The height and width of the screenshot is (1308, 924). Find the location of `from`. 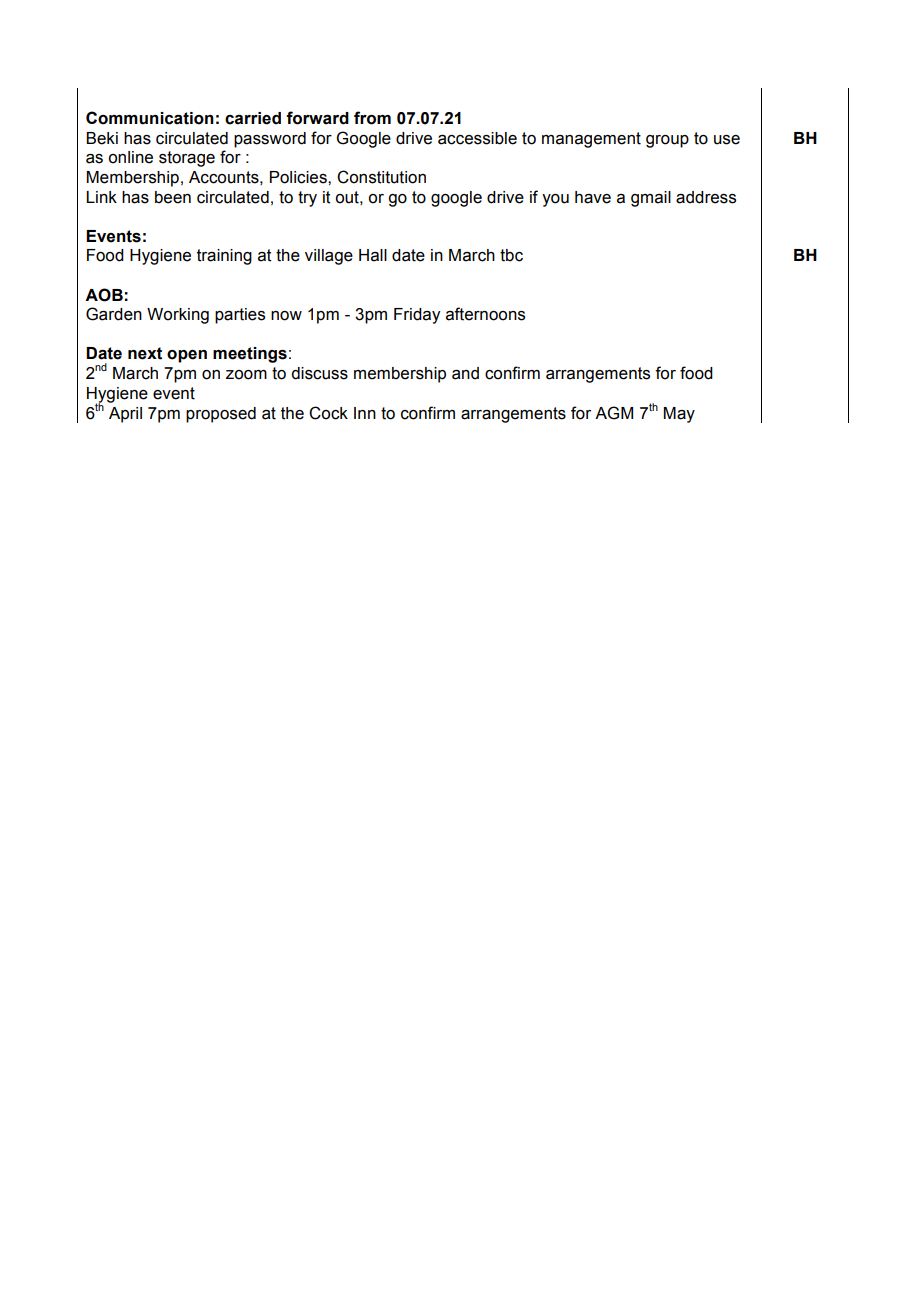

from is located at coordinates (372, 118).
